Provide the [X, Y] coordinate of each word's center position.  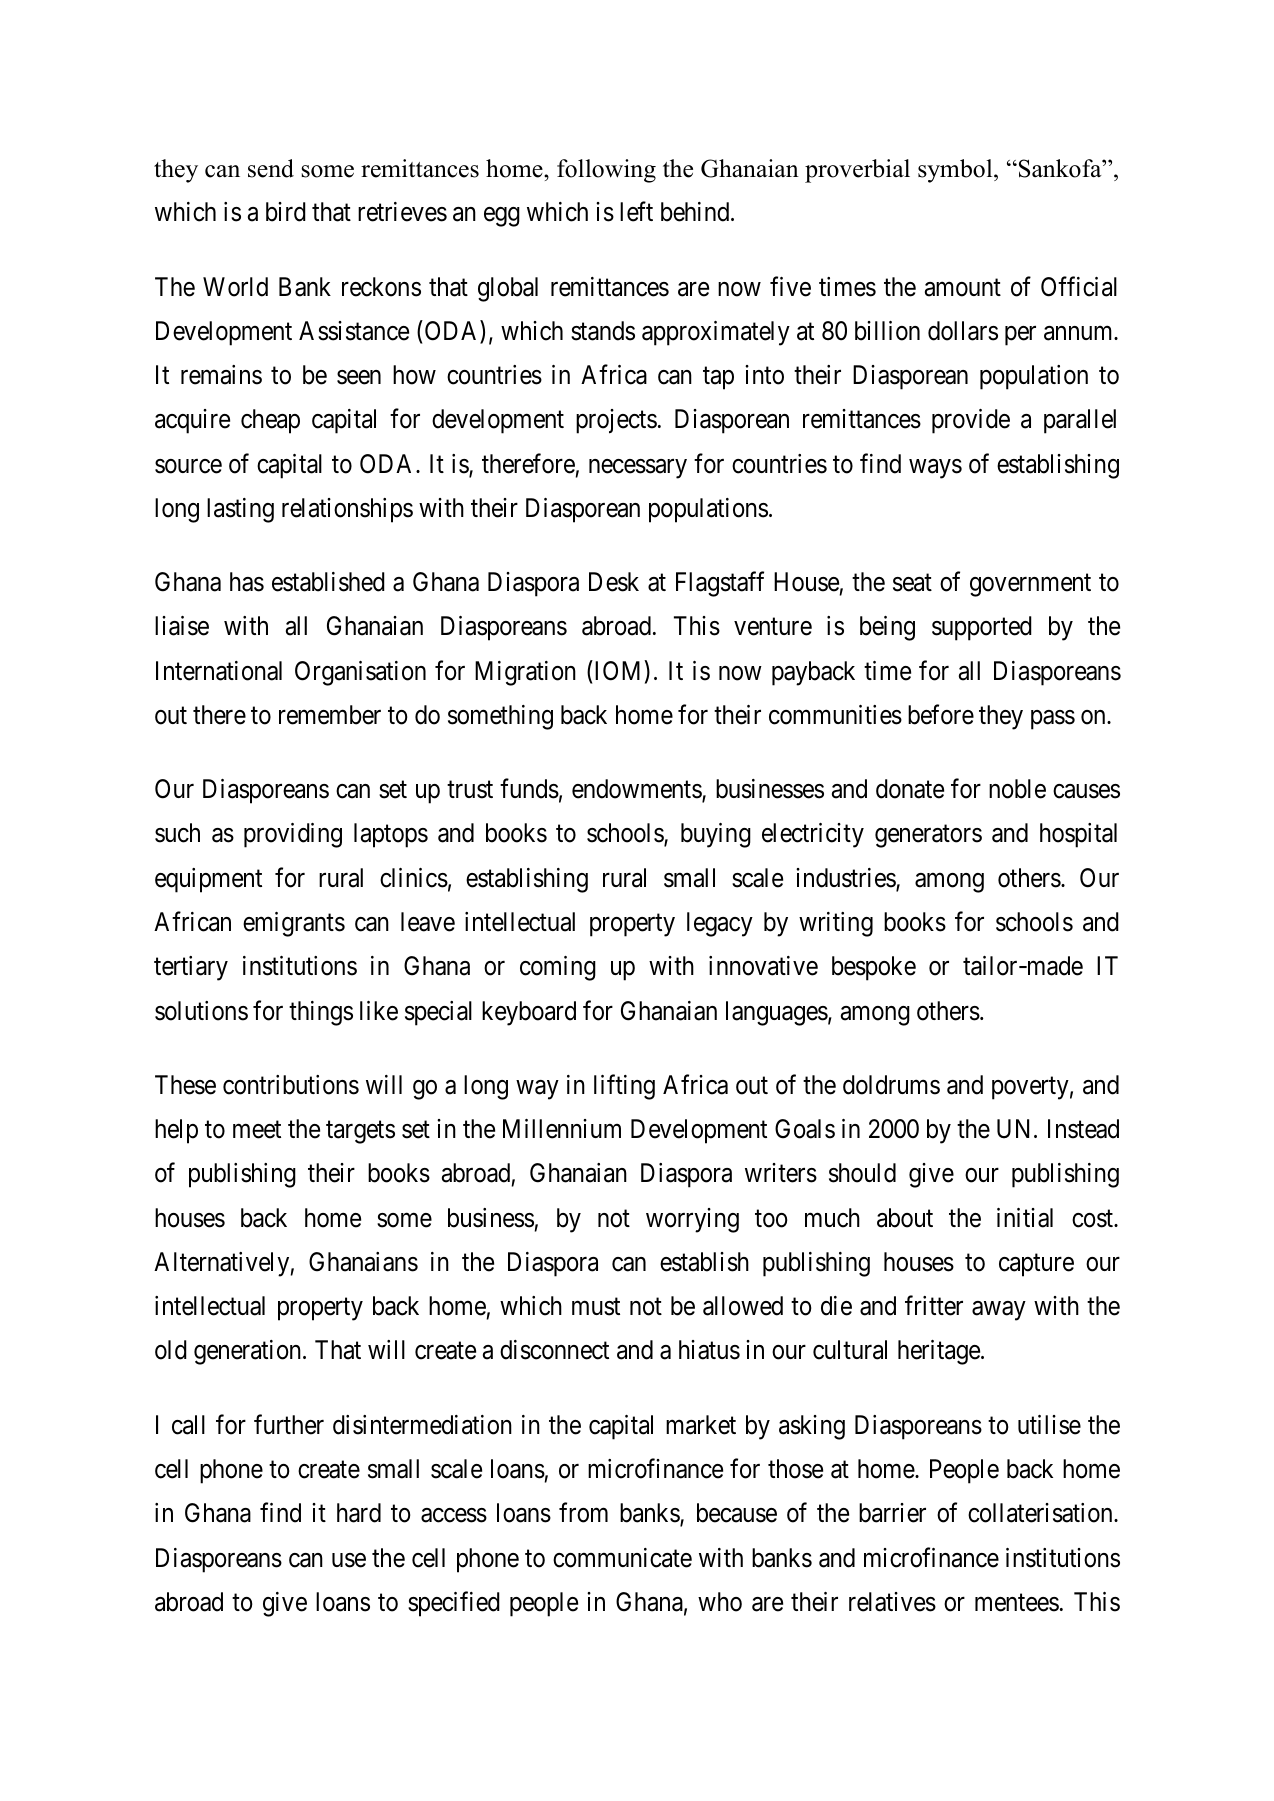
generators [928, 837]
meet [257, 1130]
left [636, 212]
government [1030, 585]
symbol [956, 171]
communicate [622, 1558]
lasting [240, 510]
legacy [720, 924]
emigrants [294, 924]
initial [1025, 1218]
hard [359, 1513]
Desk [614, 582]
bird [286, 212]
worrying [692, 1220]
